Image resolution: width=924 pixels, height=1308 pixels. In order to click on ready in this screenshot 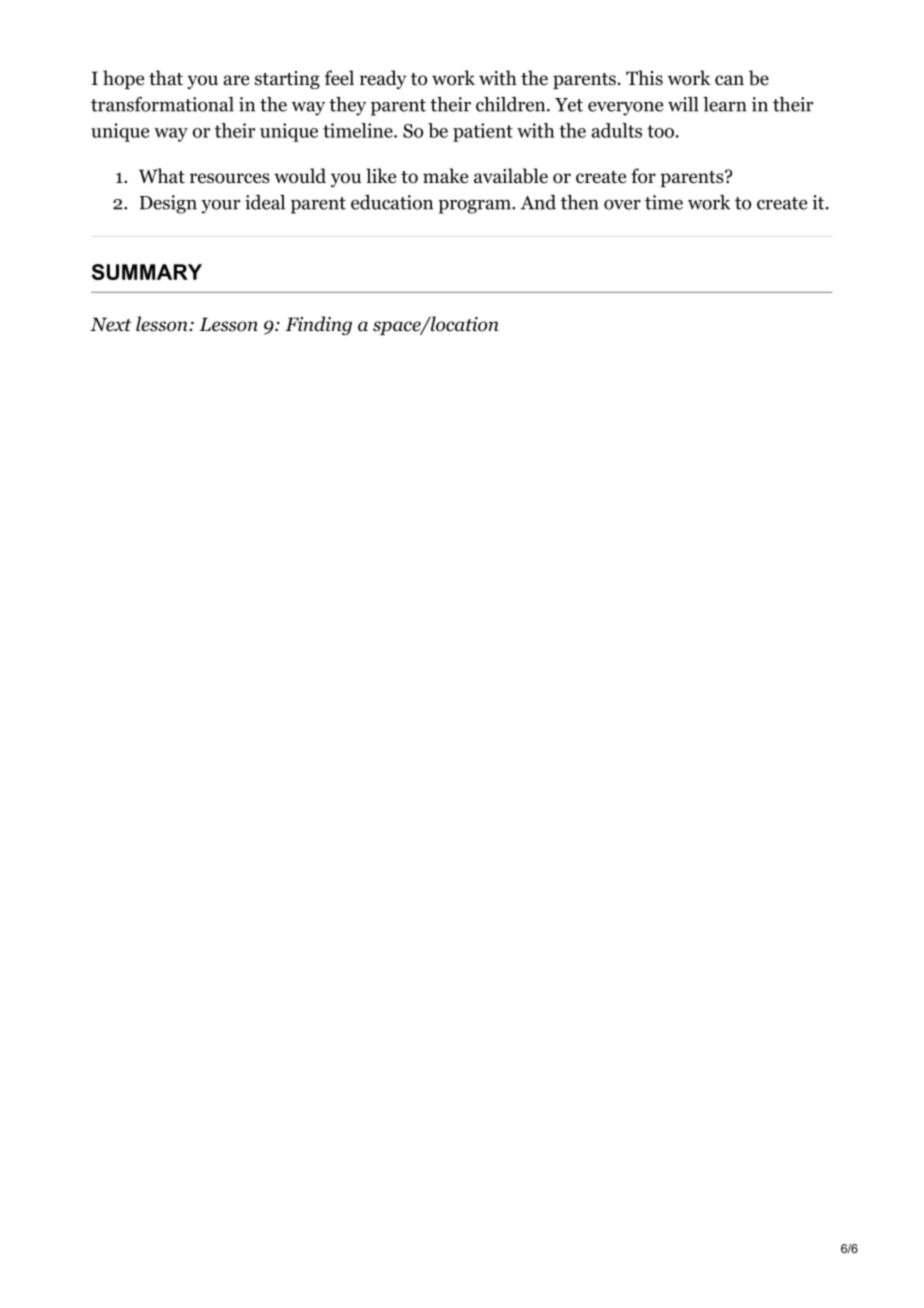, I will do `click(383, 79)`.
